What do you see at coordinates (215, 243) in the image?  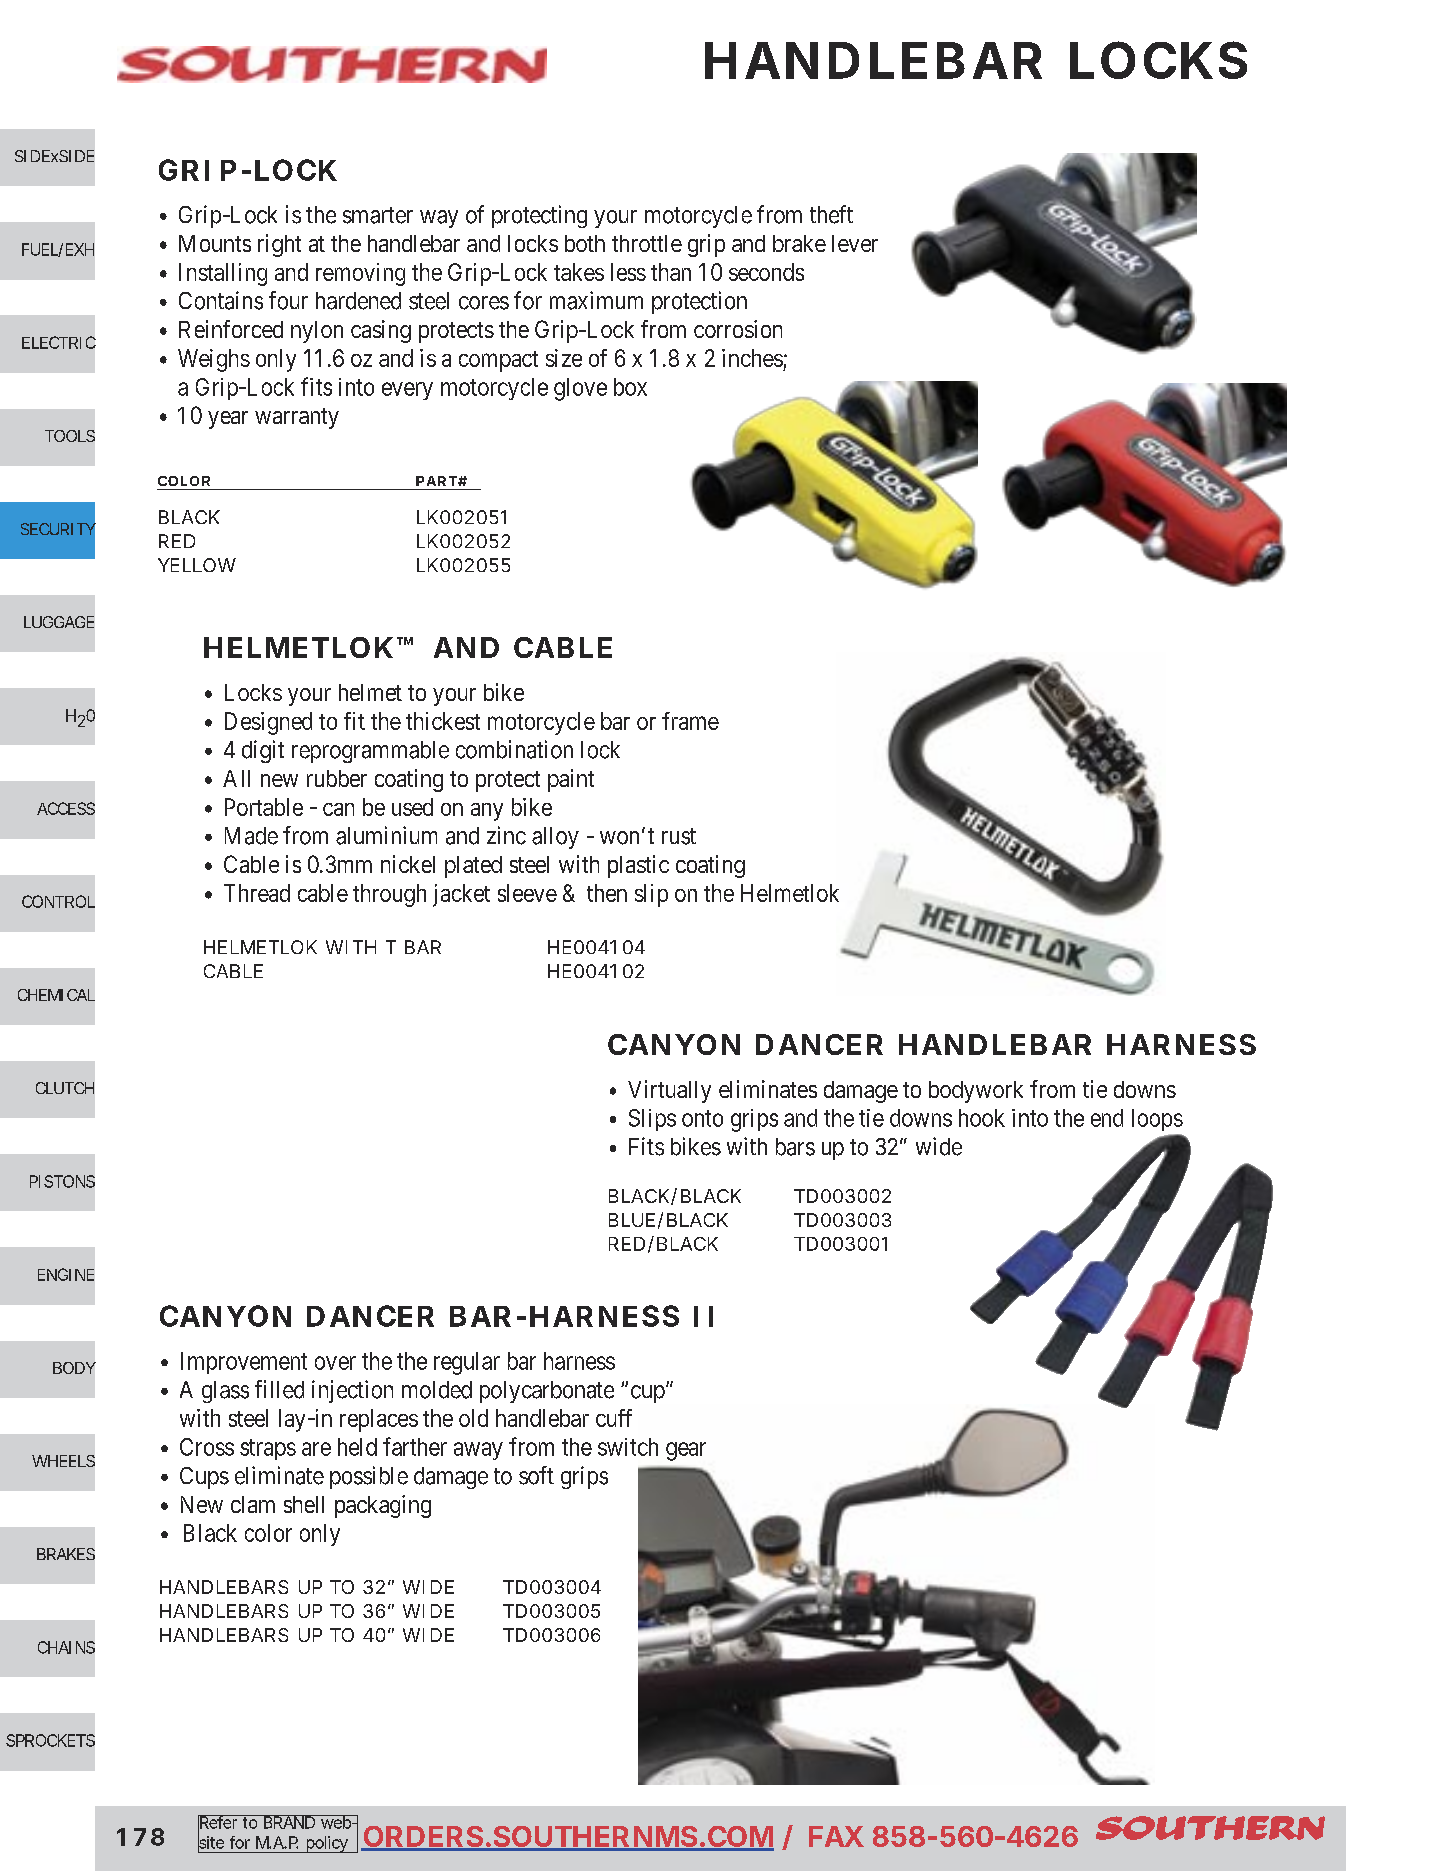 I see `Mounts` at bounding box center [215, 243].
